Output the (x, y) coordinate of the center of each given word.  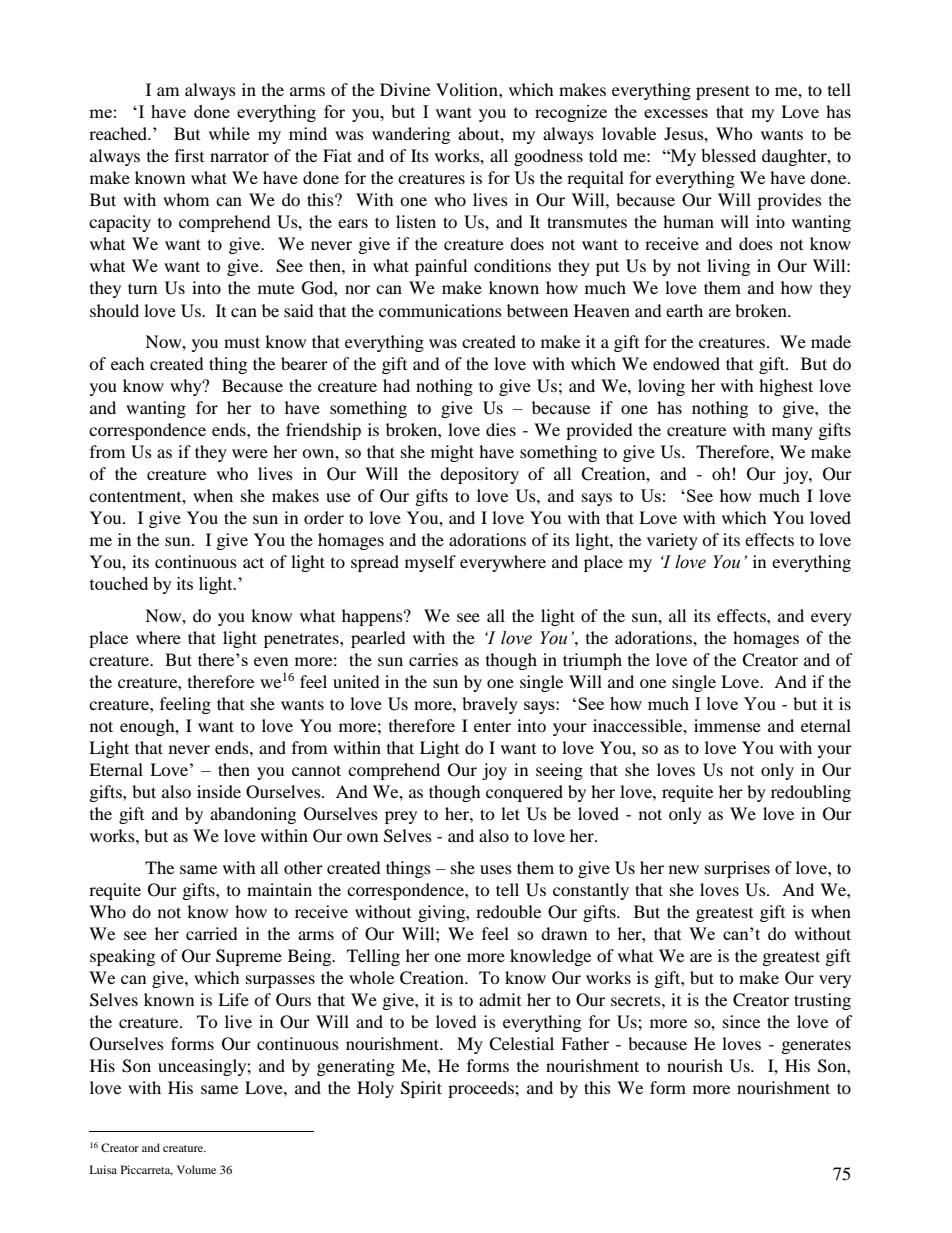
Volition (468, 89)
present (723, 92)
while (229, 133)
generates (816, 1047)
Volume (196, 1169)
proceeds (482, 1089)
